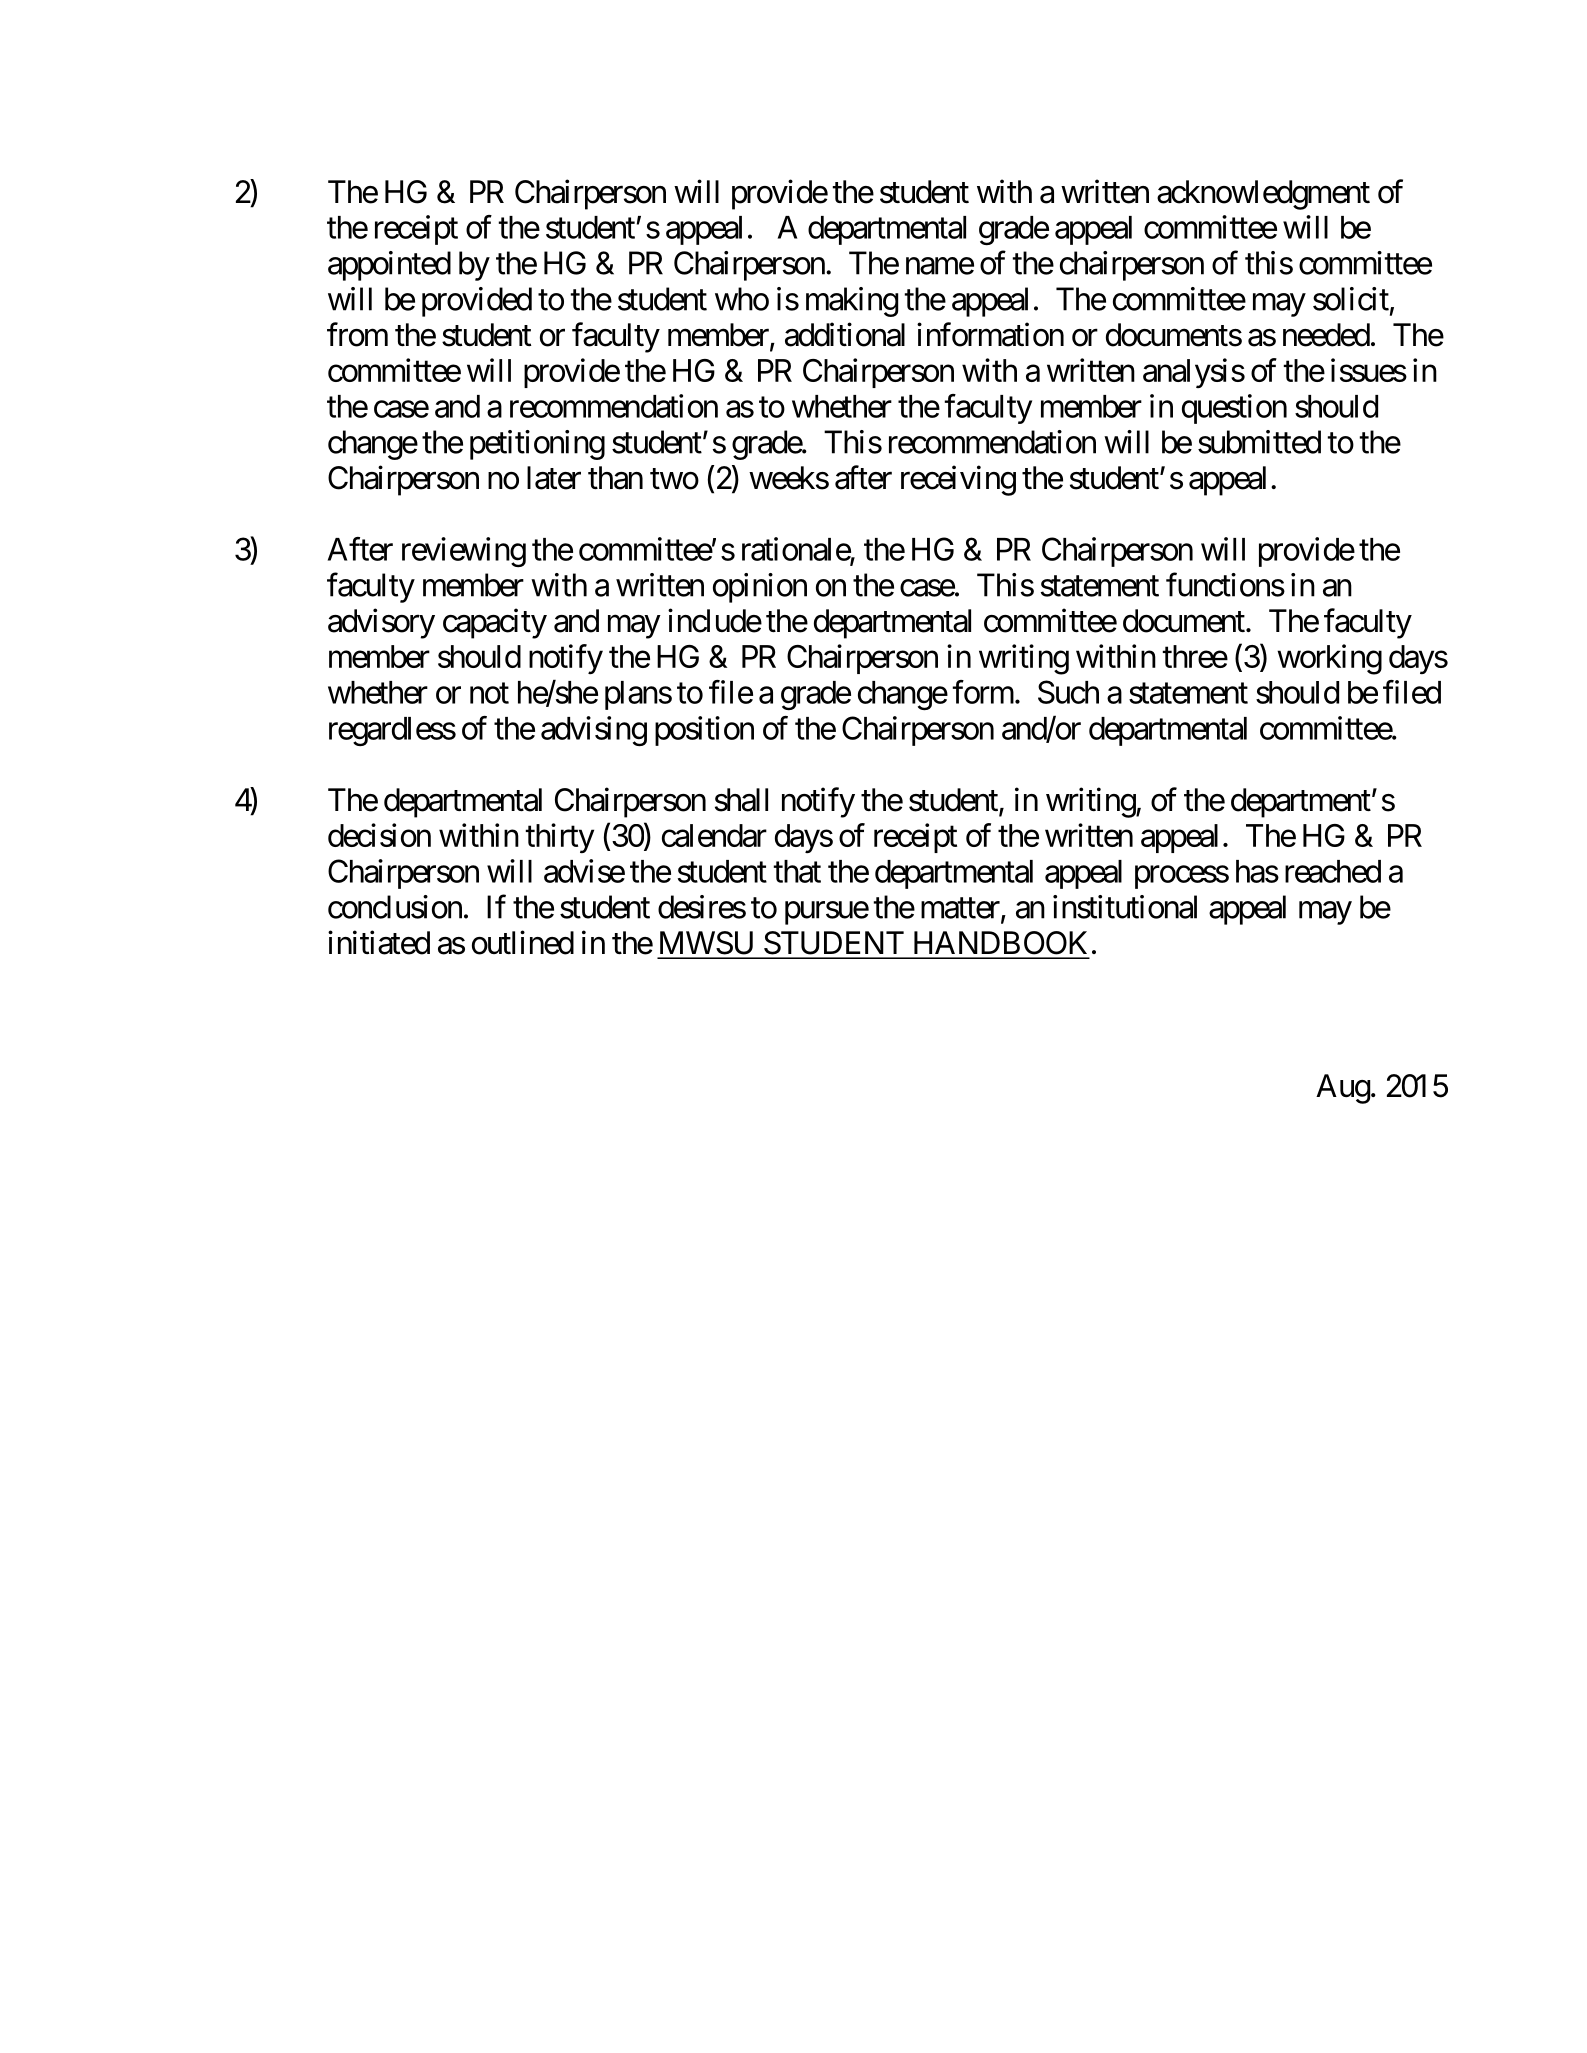 This document has width=1587, height=2053. What do you see at coordinates (1259, 442) in the document?
I see `submitted` at bounding box center [1259, 442].
